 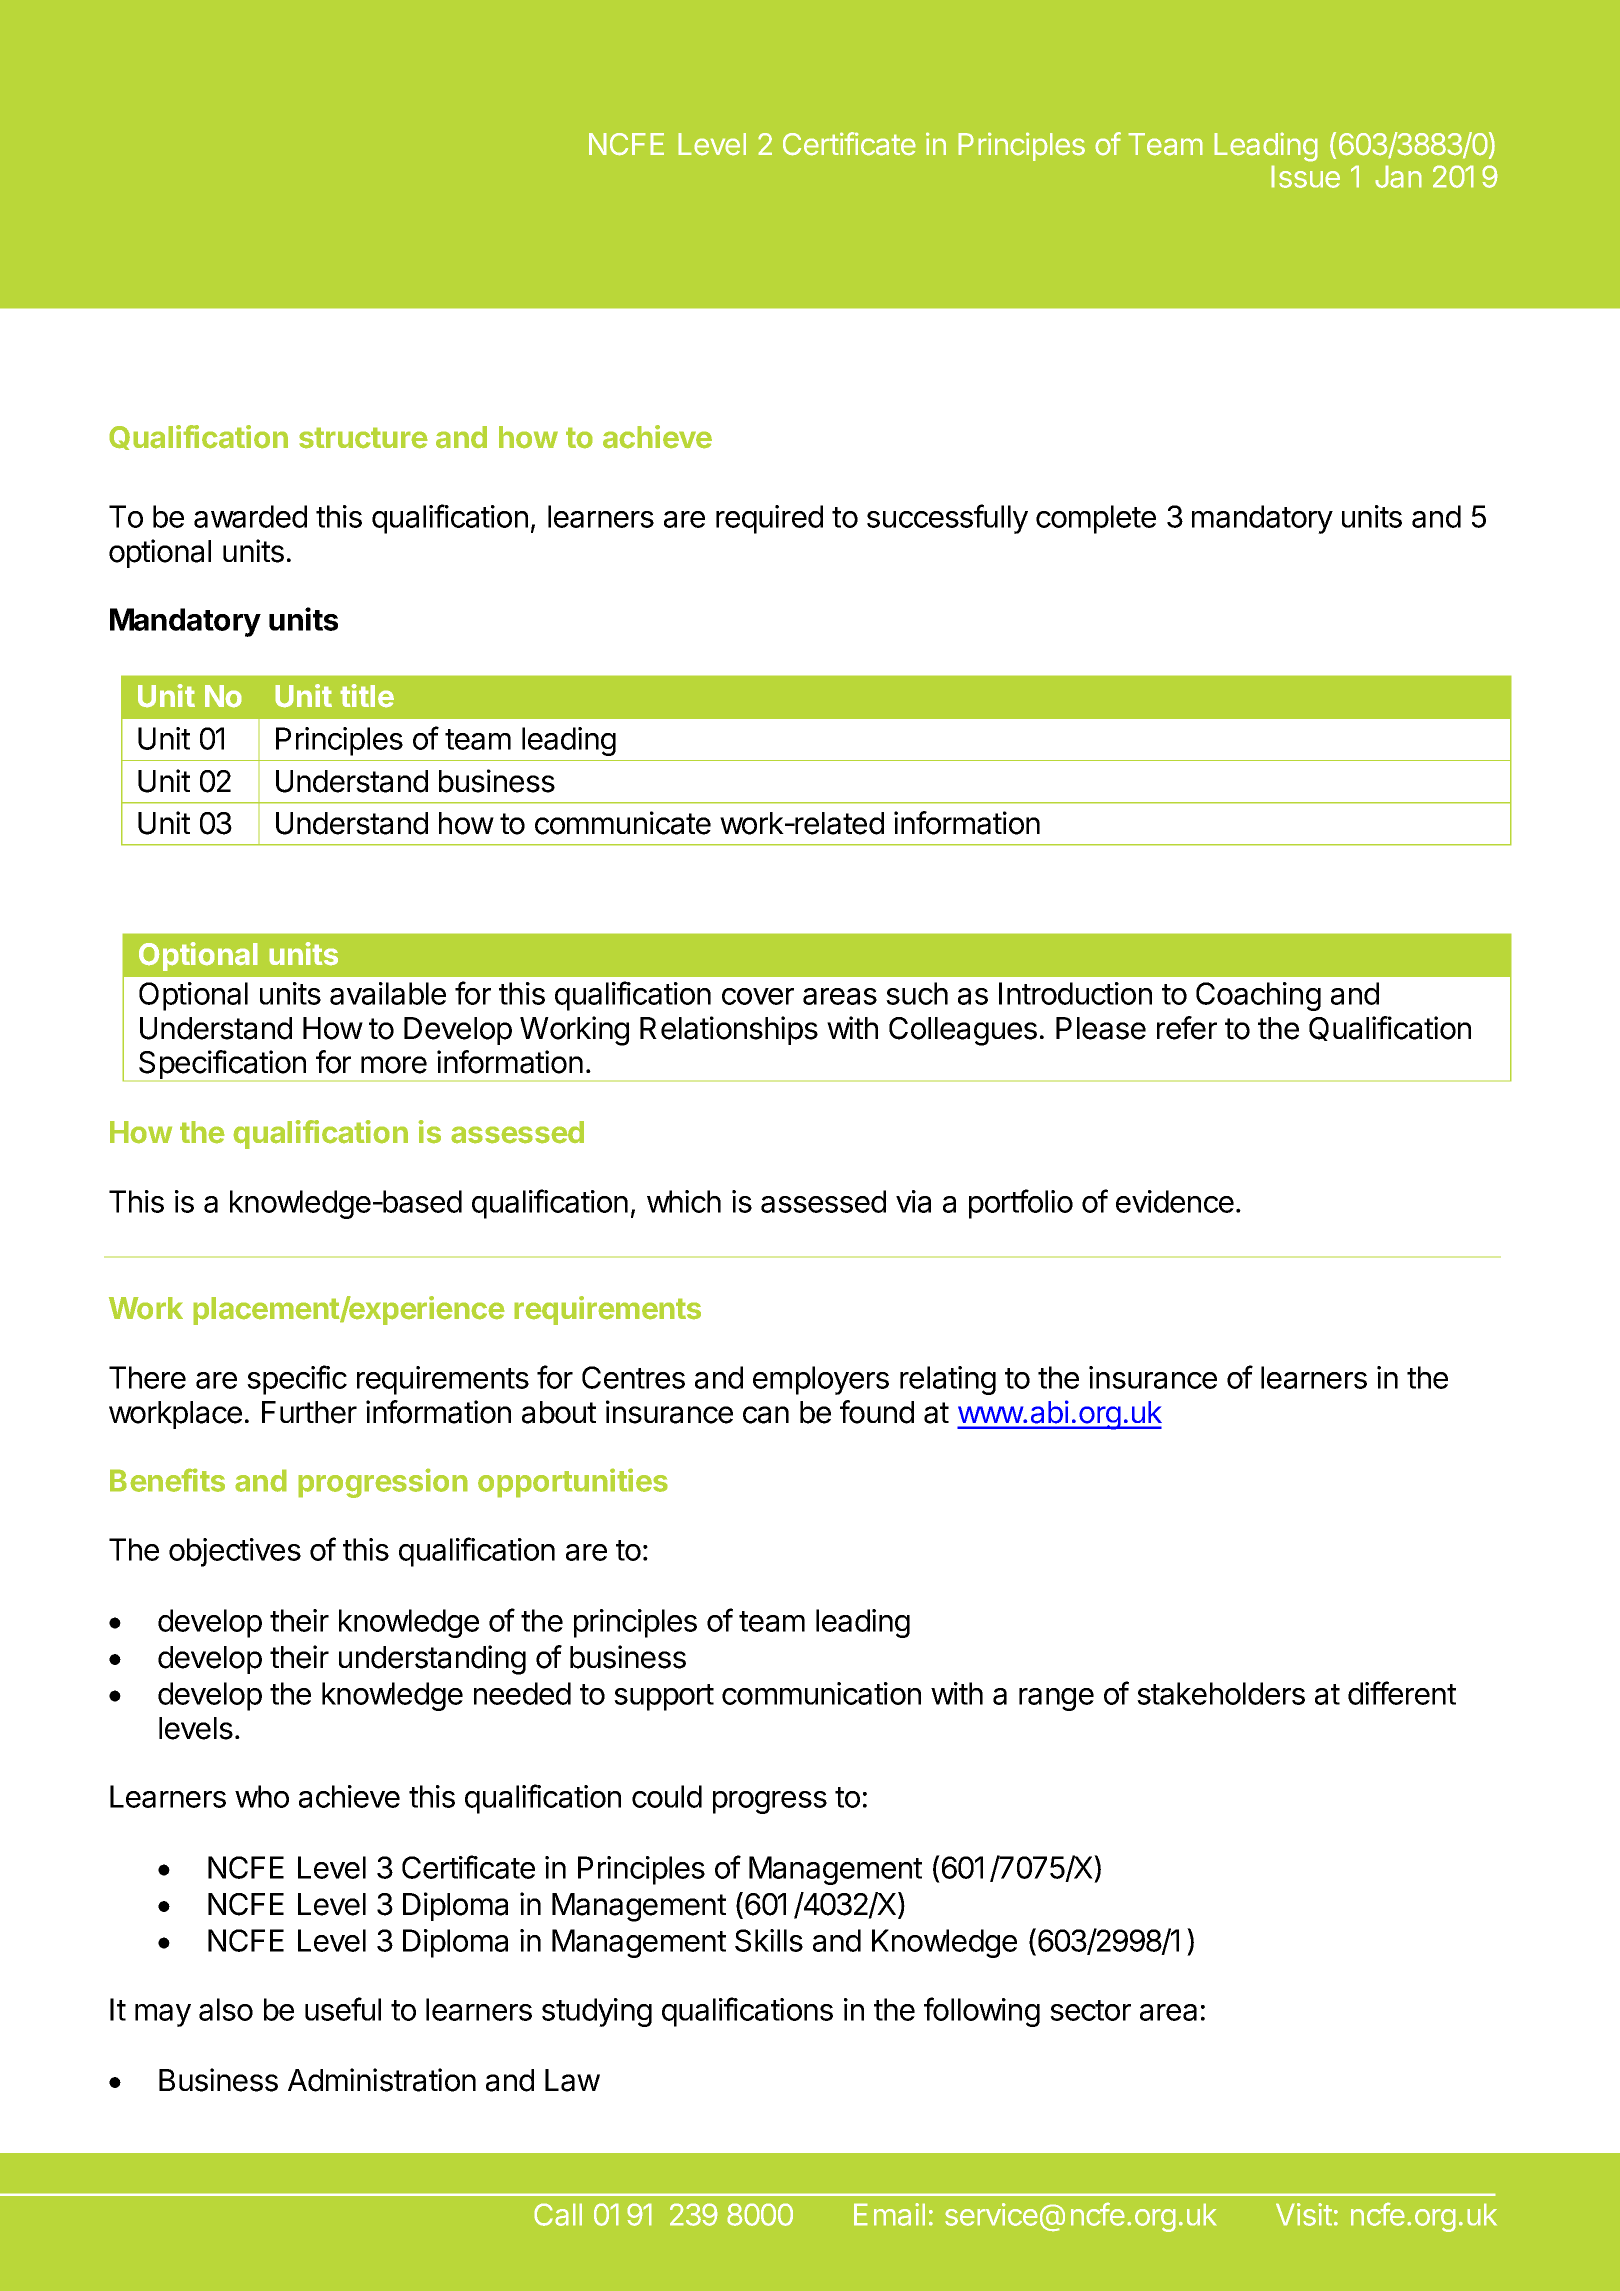 What do you see at coordinates (382, 2080) in the screenshot?
I see `Administration` at bounding box center [382, 2080].
